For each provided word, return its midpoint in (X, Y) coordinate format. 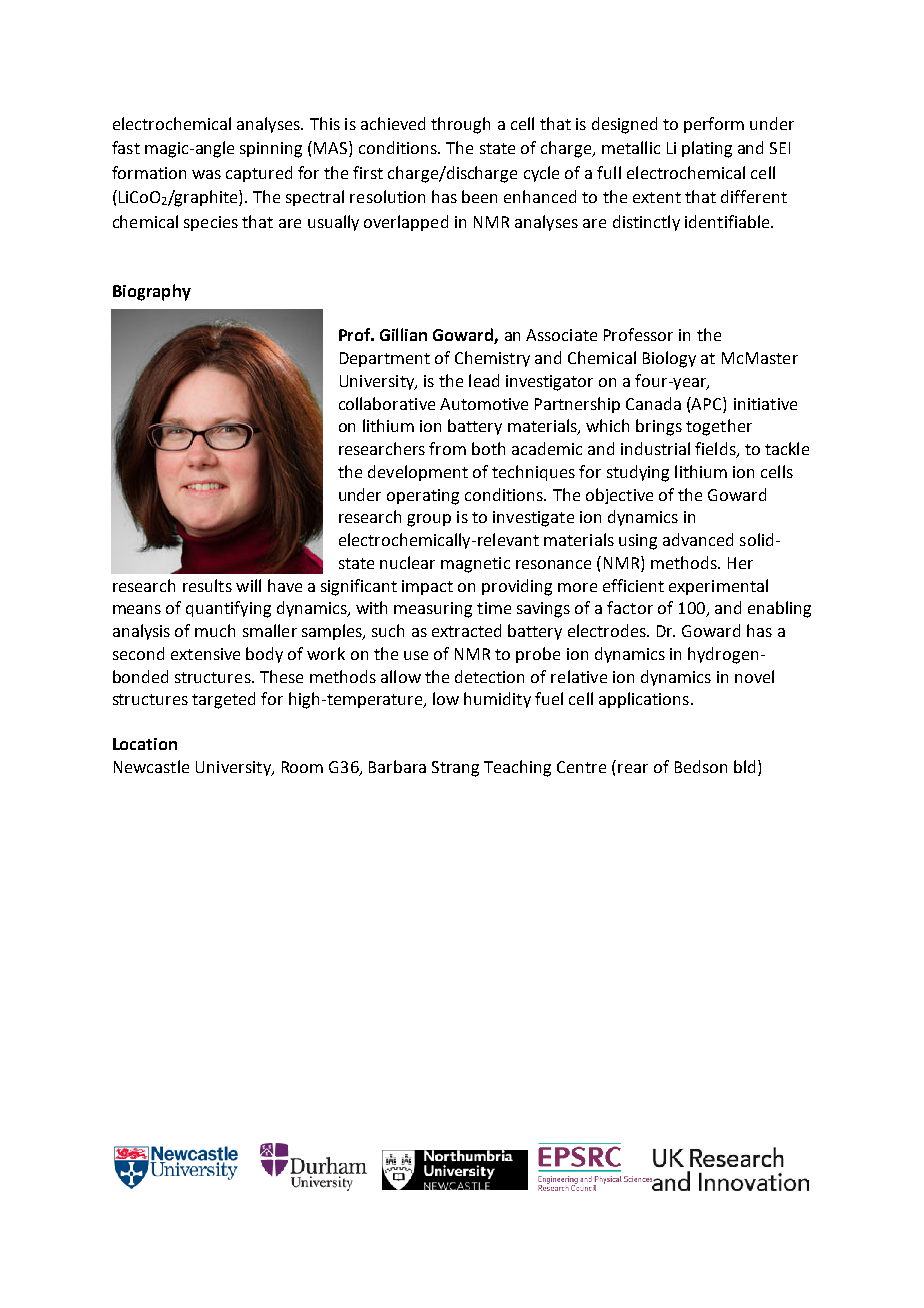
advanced (698, 539)
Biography (152, 292)
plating (707, 149)
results (207, 585)
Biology (669, 359)
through (460, 125)
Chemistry (492, 359)
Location (145, 744)
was (206, 174)
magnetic (475, 565)
